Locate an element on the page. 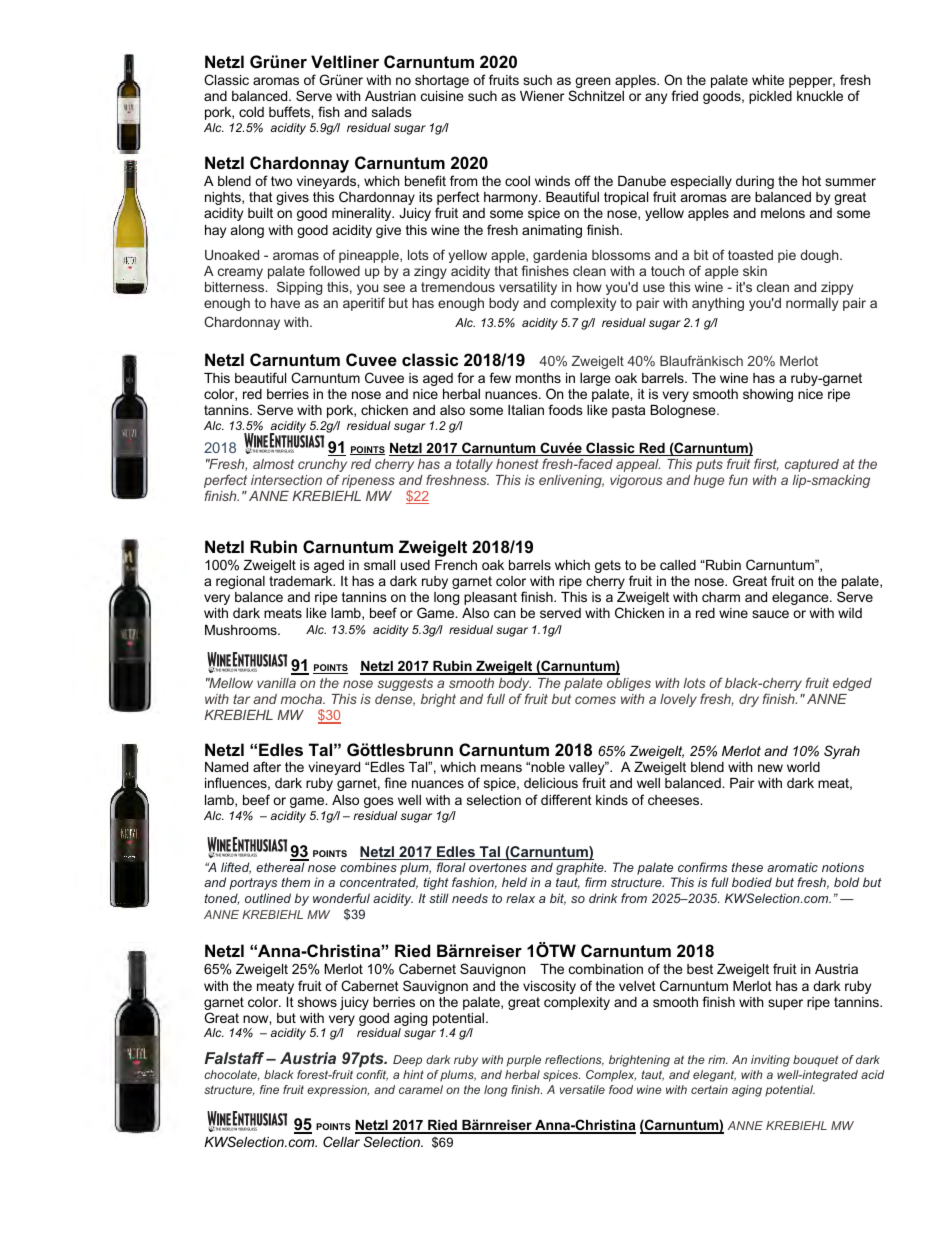 This image has width=952, height=1233. pleasant is located at coordinates (490, 598).
